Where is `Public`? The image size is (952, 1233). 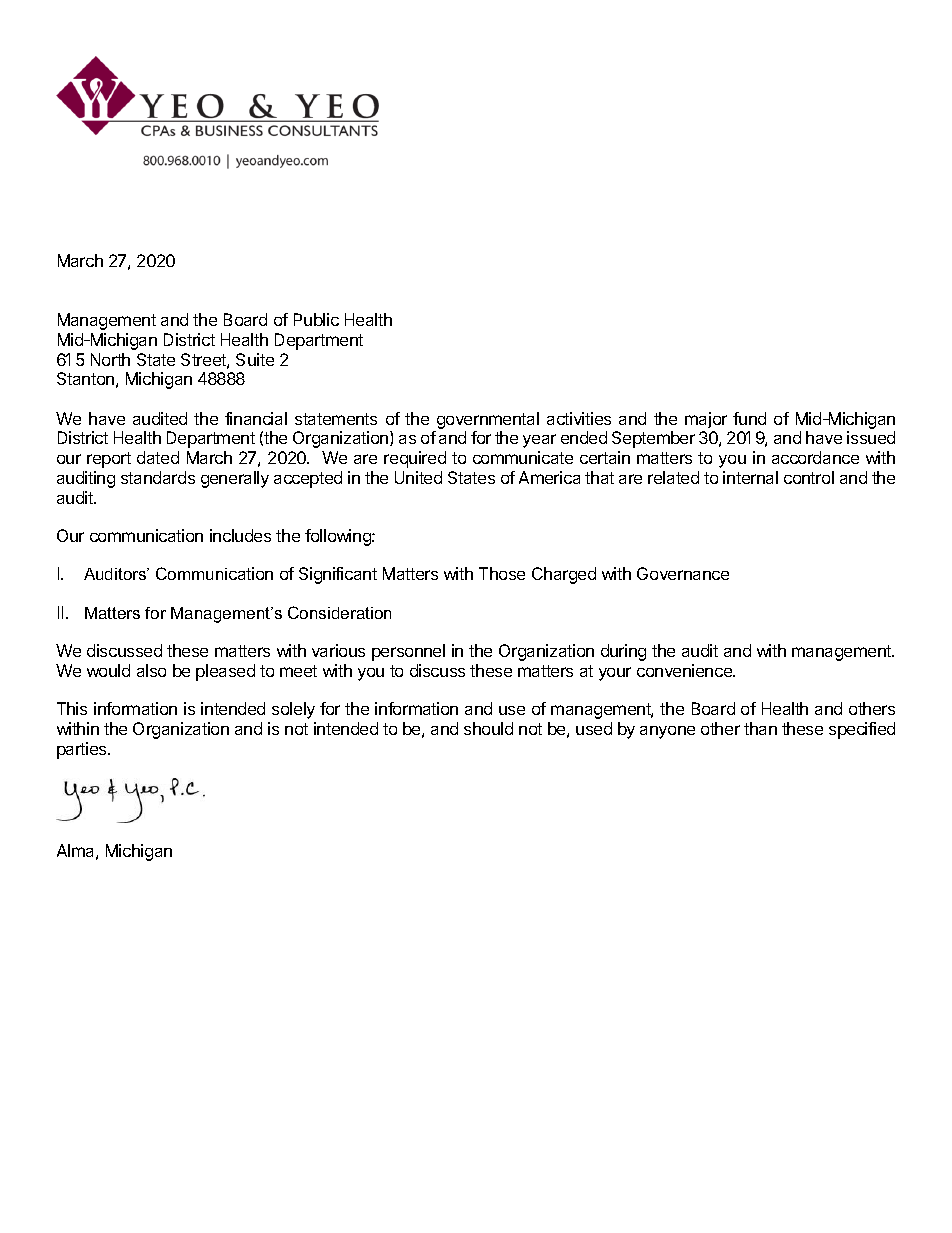 Public is located at coordinates (316, 319).
